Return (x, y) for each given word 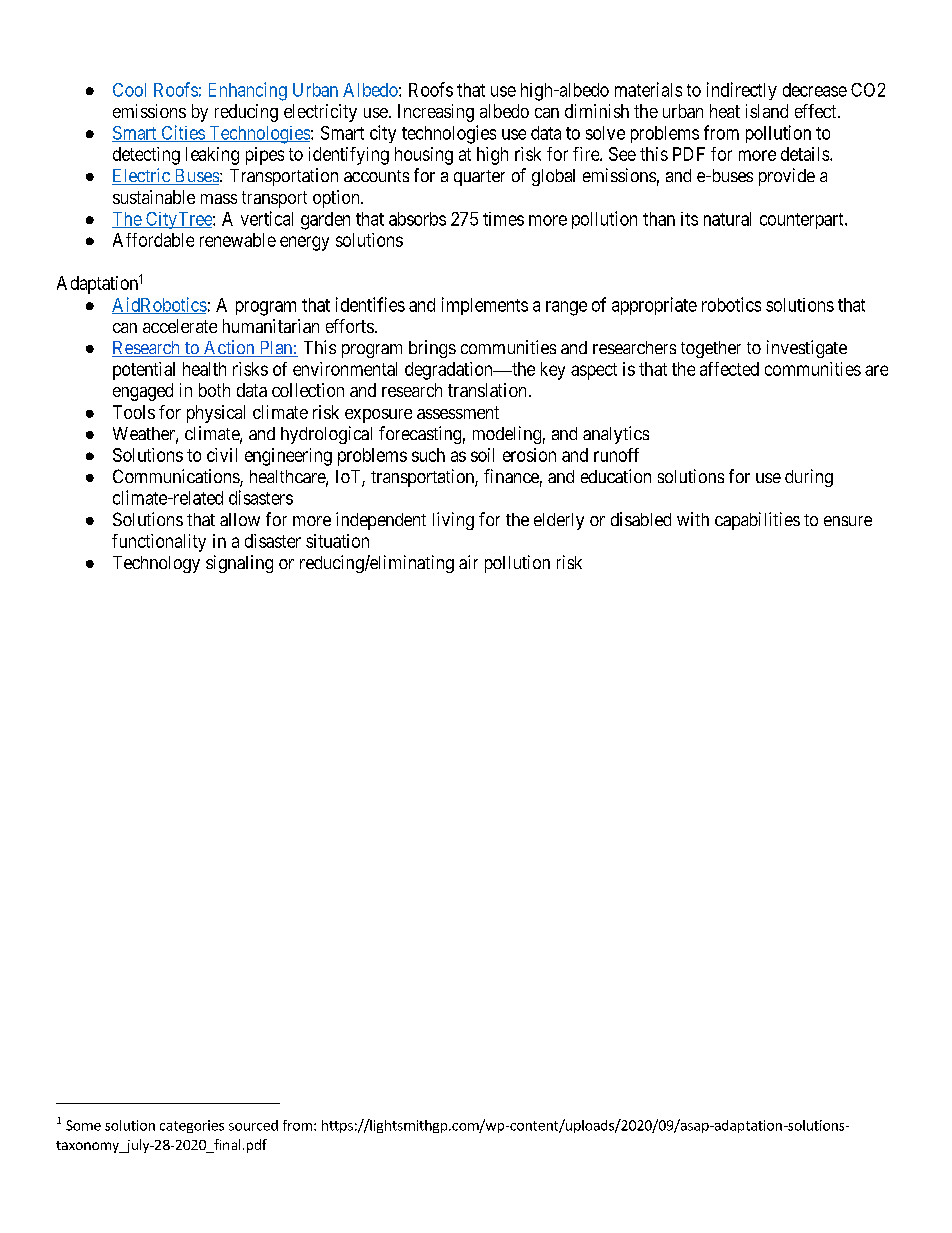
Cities (182, 133)
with (693, 519)
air (468, 562)
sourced (253, 1125)
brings (432, 349)
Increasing (436, 113)
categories (192, 1126)
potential (144, 371)
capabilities (757, 521)
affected (729, 369)
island (767, 111)
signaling (239, 564)
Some (83, 1125)
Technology (156, 564)
